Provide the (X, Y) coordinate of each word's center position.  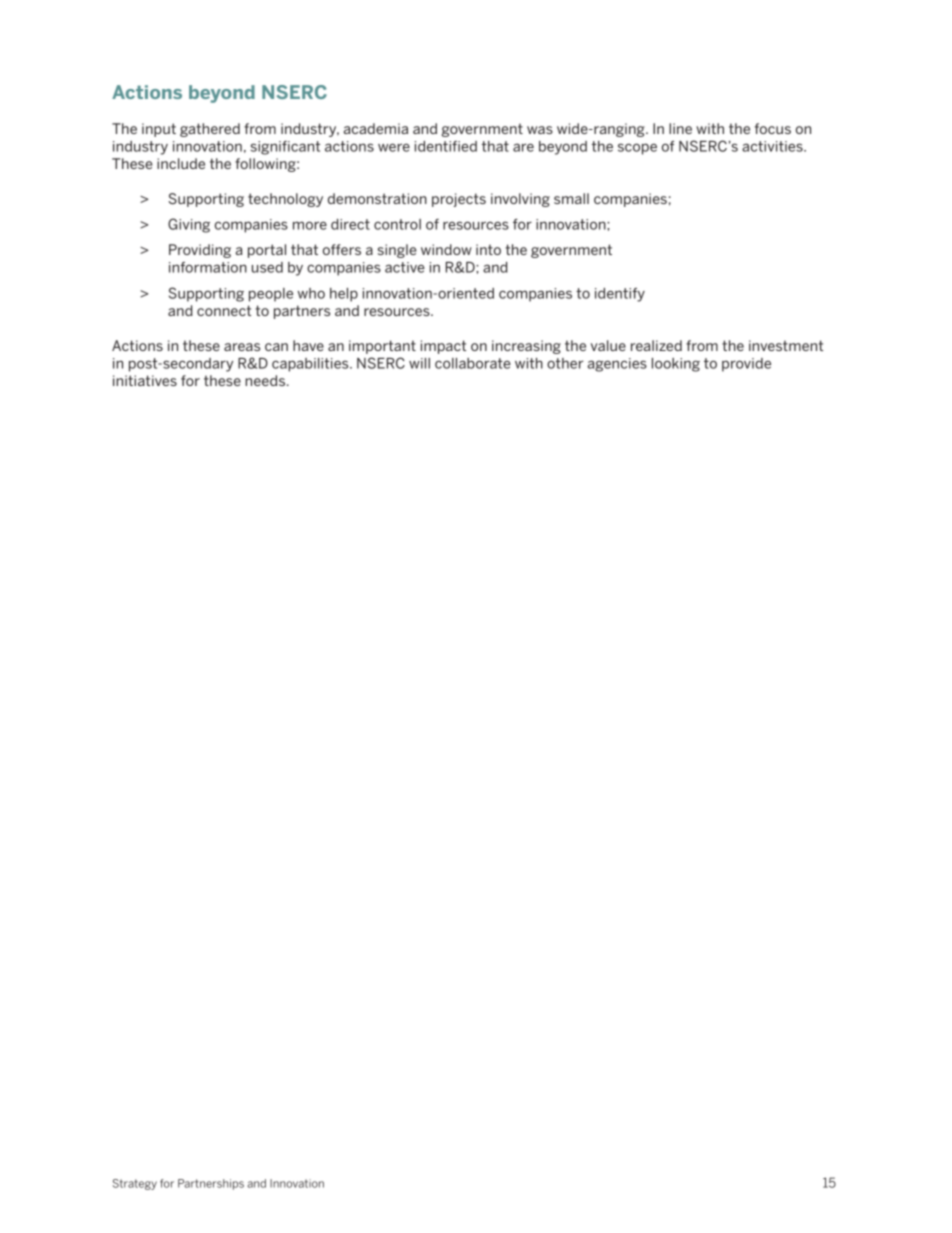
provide (746, 365)
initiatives (145, 380)
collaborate (473, 363)
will (419, 363)
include (181, 163)
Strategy (135, 1184)
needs (266, 380)
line (680, 128)
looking (676, 365)
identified (446, 146)
